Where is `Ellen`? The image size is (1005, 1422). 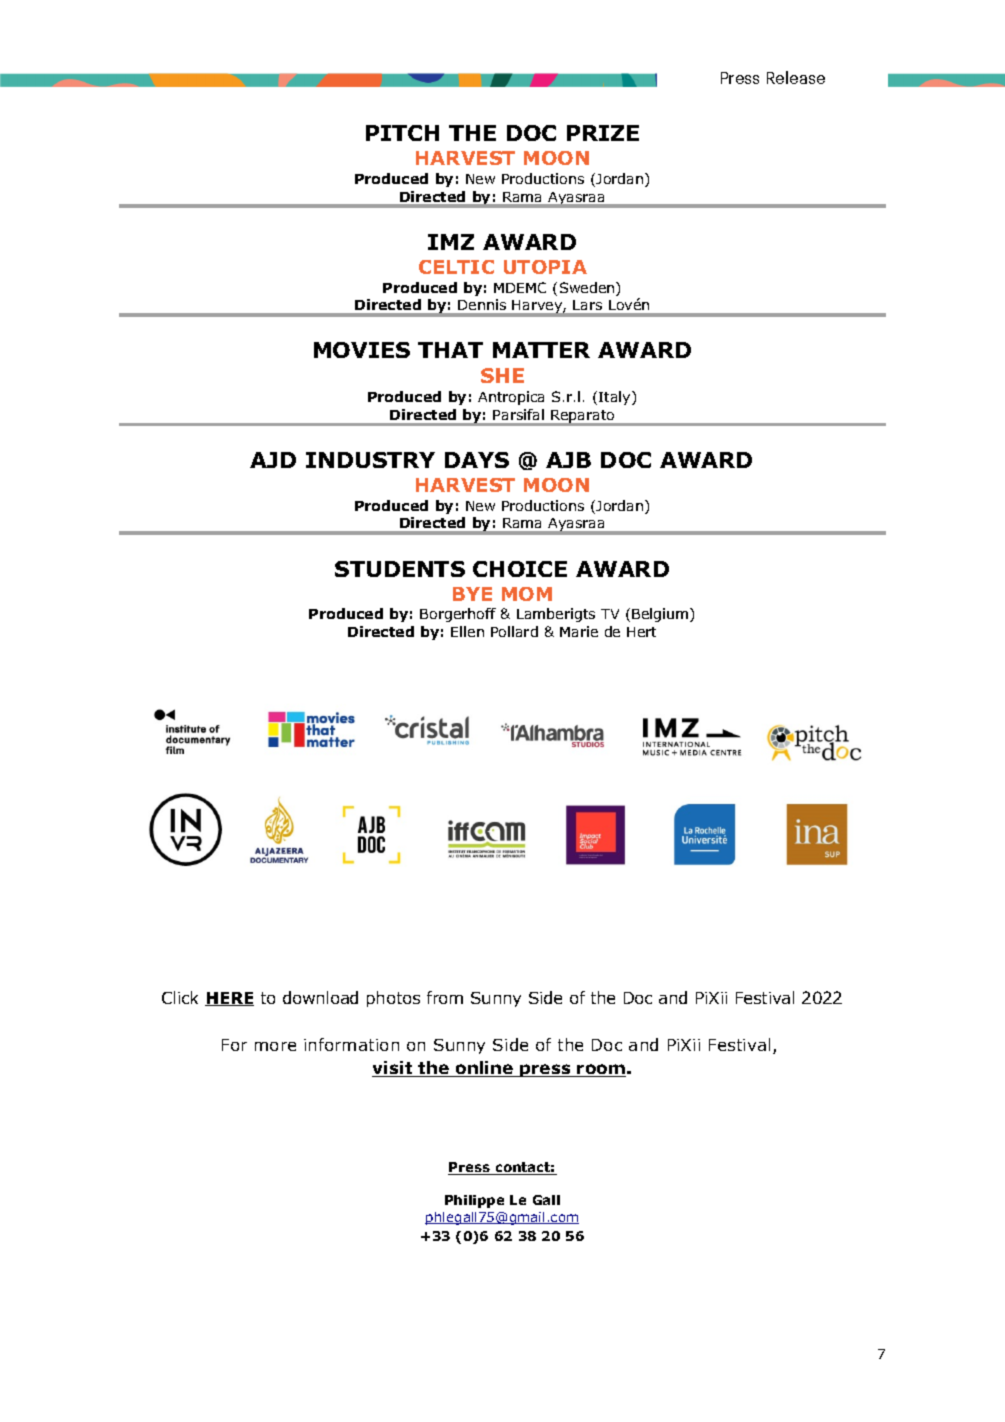 Ellen is located at coordinates (467, 631).
